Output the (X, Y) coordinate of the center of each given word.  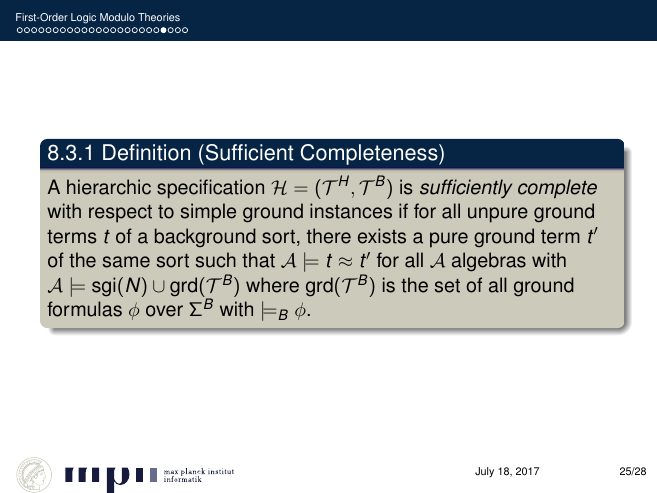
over (164, 311)
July (484, 472)
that (258, 260)
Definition (146, 152)
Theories (159, 17)
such (216, 260)
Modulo (117, 17)
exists (382, 236)
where (272, 285)
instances (351, 211)
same (126, 262)
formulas (84, 309)
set (447, 286)
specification (210, 189)
